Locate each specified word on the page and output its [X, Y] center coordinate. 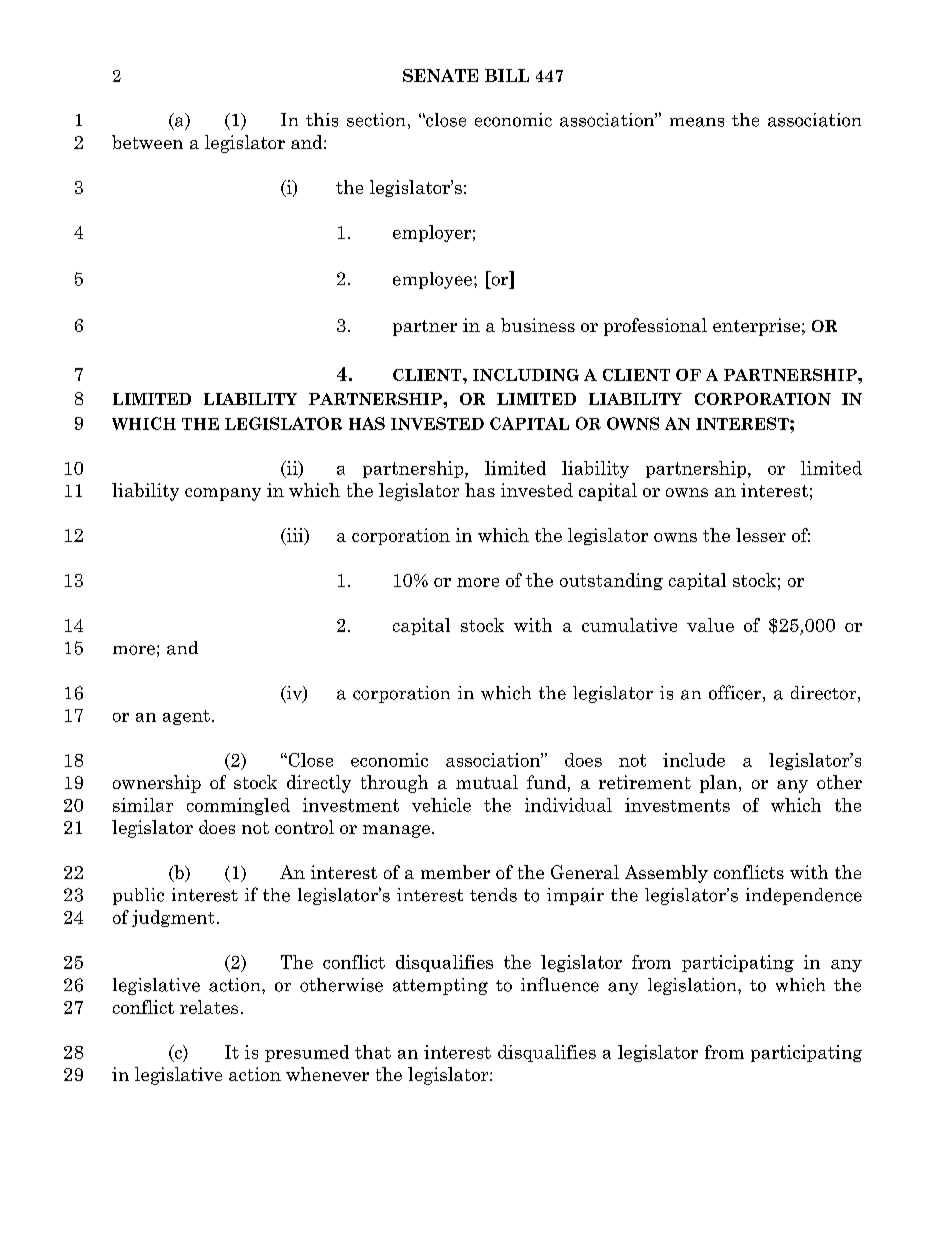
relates [209, 1007]
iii [295, 536]
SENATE [440, 75]
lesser [761, 535]
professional [655, 327]
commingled [238, 806]
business [538, 325]
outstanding [611, 581]
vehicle [441, 805]
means [697, 122]
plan [720, 784]
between [147, 142]
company [223, 494]
